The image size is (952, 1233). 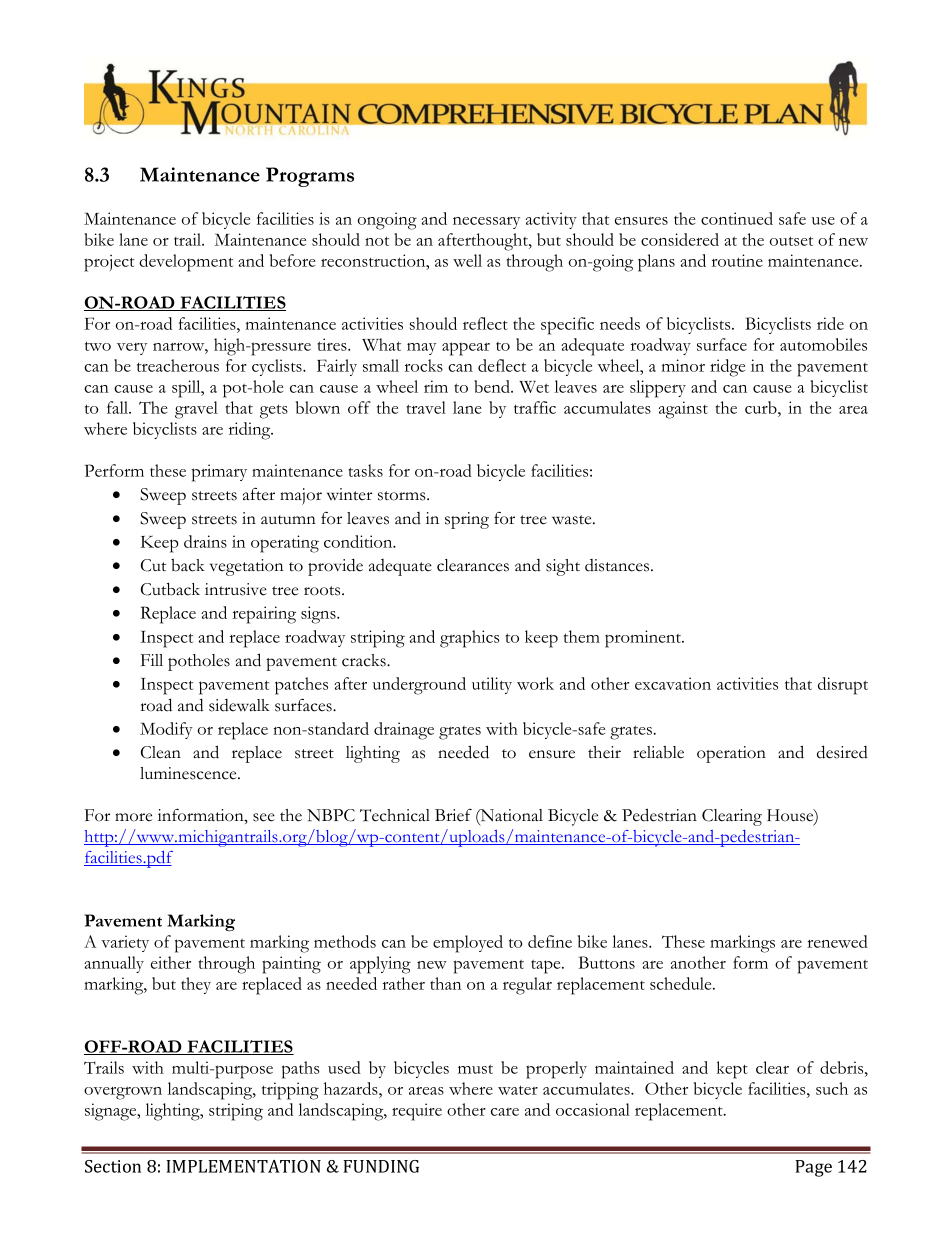 What do you see at coordinates (152, 660) in the screenshot?
I see `Fill` at bounding box center [152, 660].
